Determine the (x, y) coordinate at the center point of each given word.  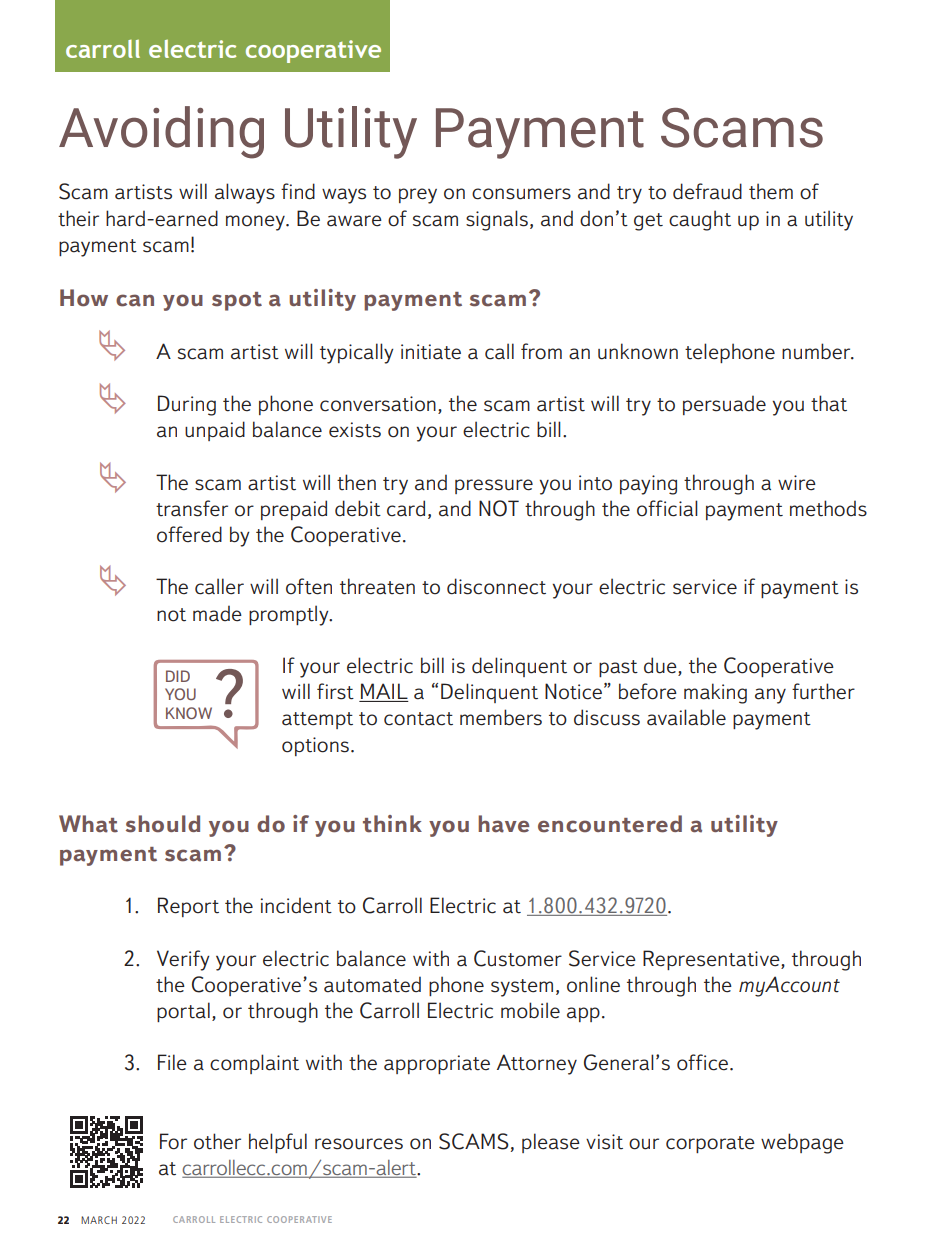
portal (183, 1012)
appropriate (437, 1064)
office (702, 1062)
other (217, 1141)
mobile (530, 1010)
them (771, 191)
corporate (710, 1144)
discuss (607, 717)
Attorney (537, 1064)
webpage (802, 1143)
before (648, 691)
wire (797, 483)
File (172, 1062)
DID (178, 676)
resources (359, 1144)
